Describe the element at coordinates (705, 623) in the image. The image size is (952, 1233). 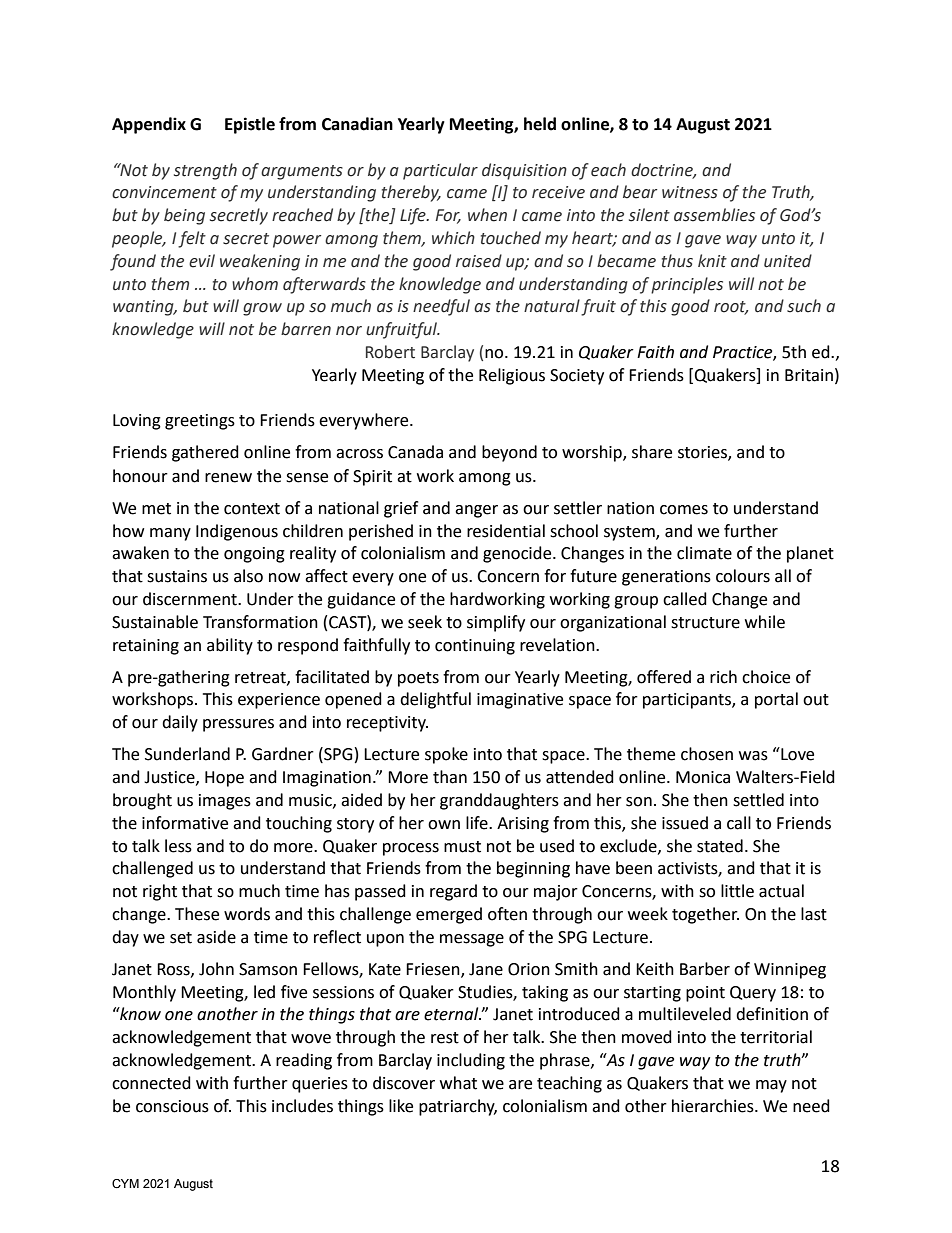
I see `structure` at that location.
